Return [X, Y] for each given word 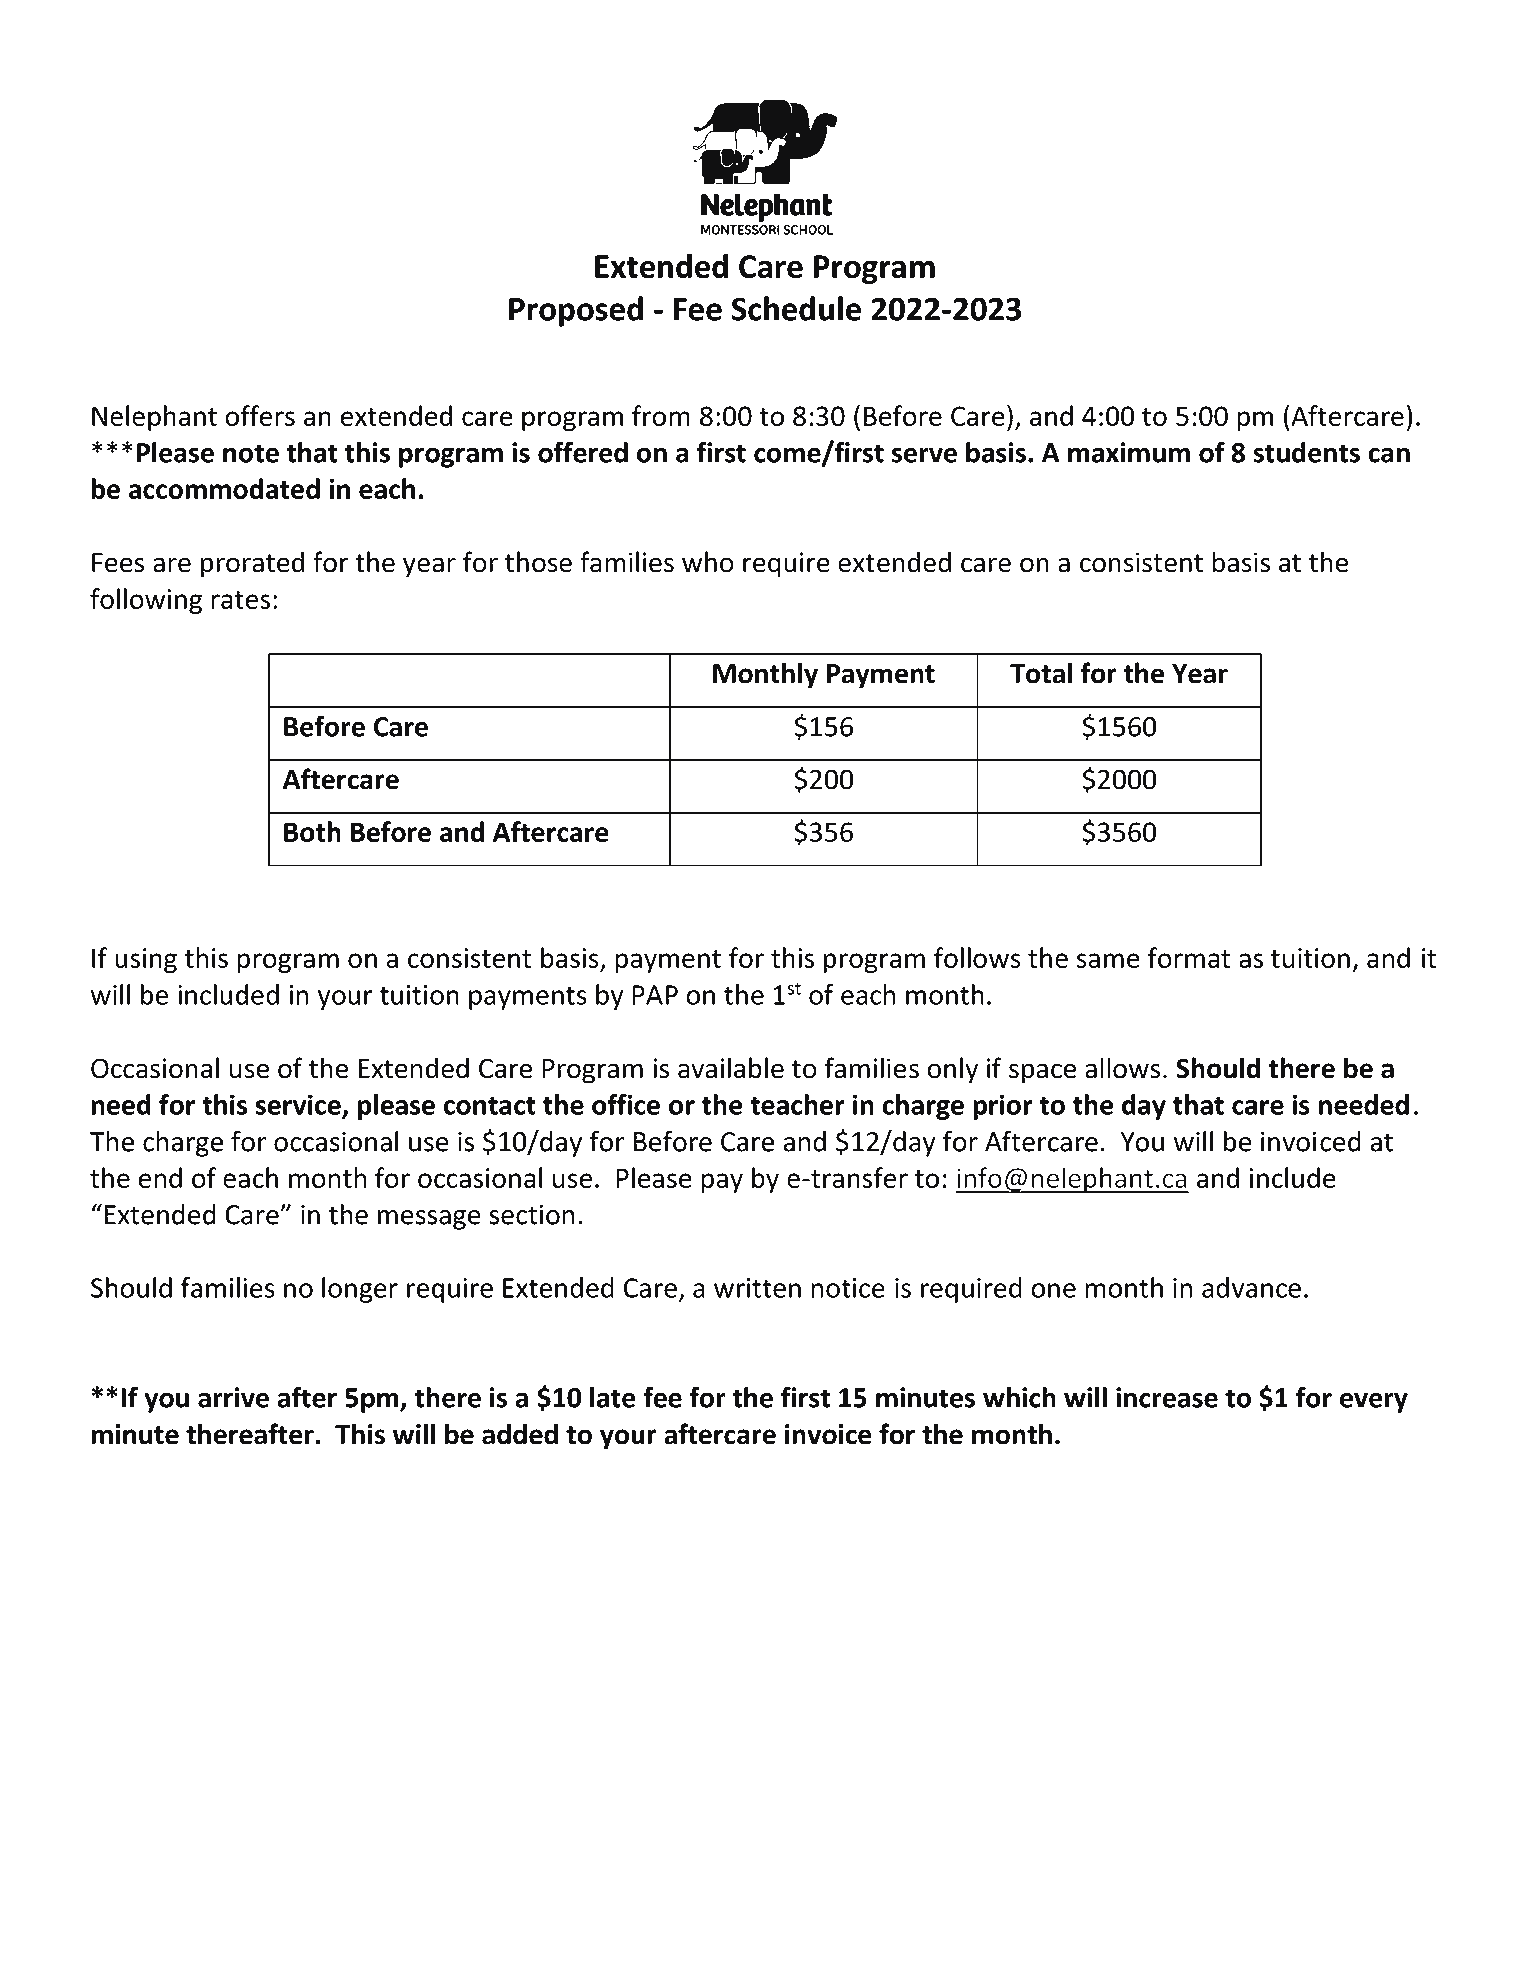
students [1306, 452]
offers [260, 415]
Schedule [796, 308]
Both [312, 831]
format [1189, 957]
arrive [233, 1397]
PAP [655, 995]
